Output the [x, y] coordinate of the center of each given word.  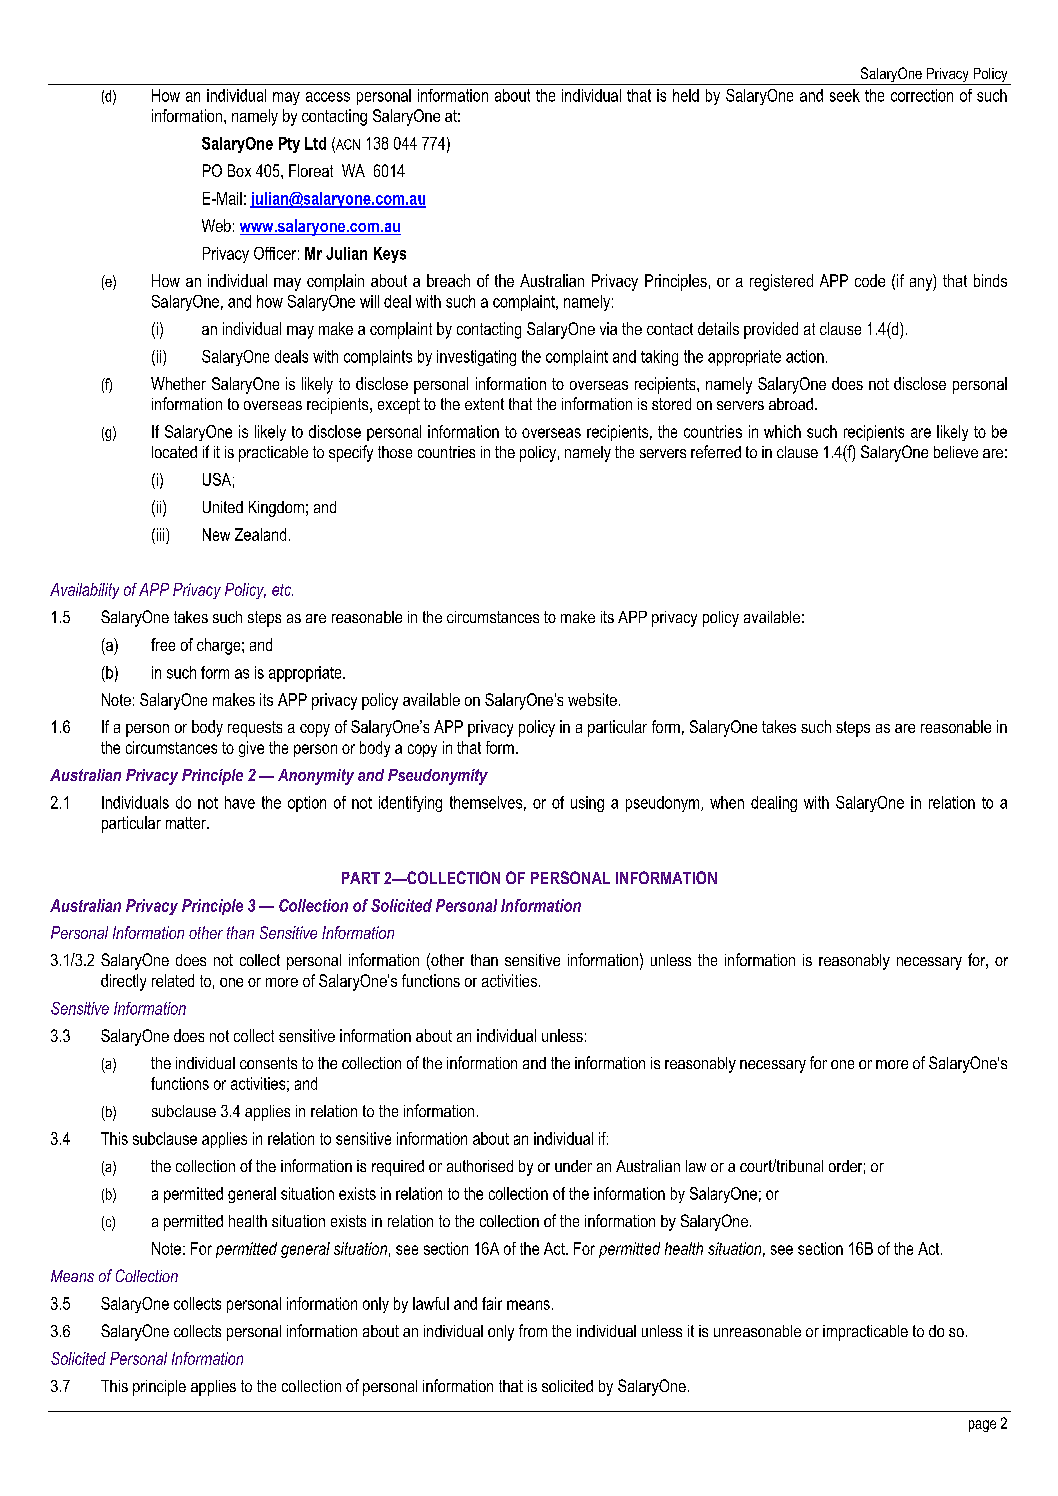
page [982, 1426]
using [587, 804]
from [533, 1330]
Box [239, 170]
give [251, 749]
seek [845, 95]
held [686, 95]
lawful [431, 1303]
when [727, 802]
